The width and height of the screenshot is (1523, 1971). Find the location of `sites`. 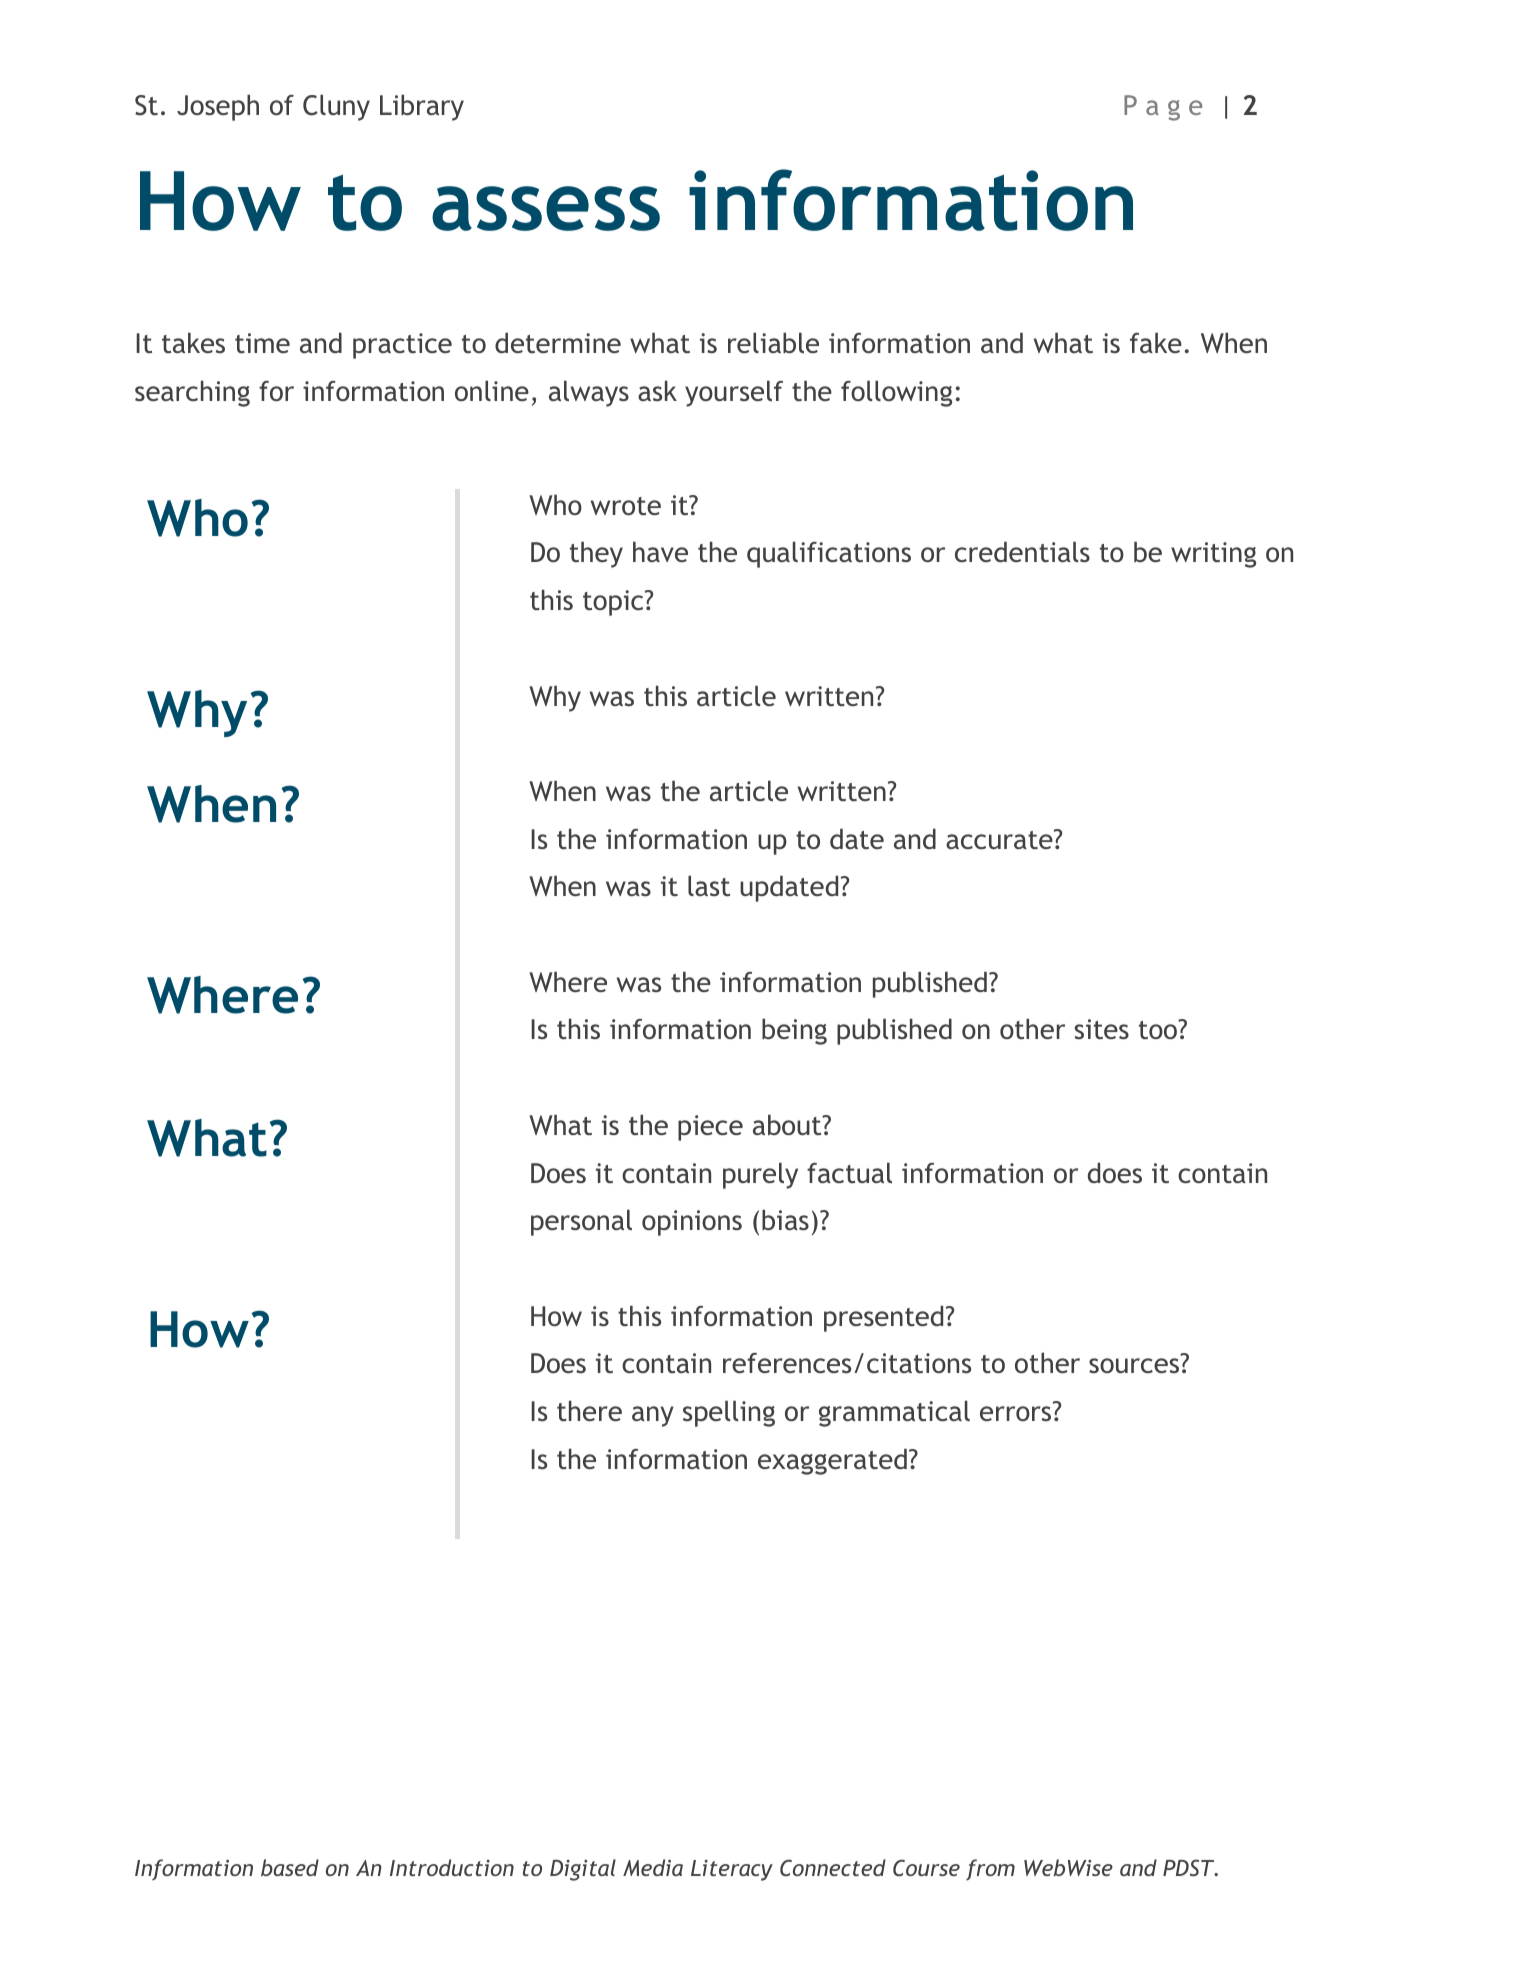

sites is located at coordinates (1102, 1029).
